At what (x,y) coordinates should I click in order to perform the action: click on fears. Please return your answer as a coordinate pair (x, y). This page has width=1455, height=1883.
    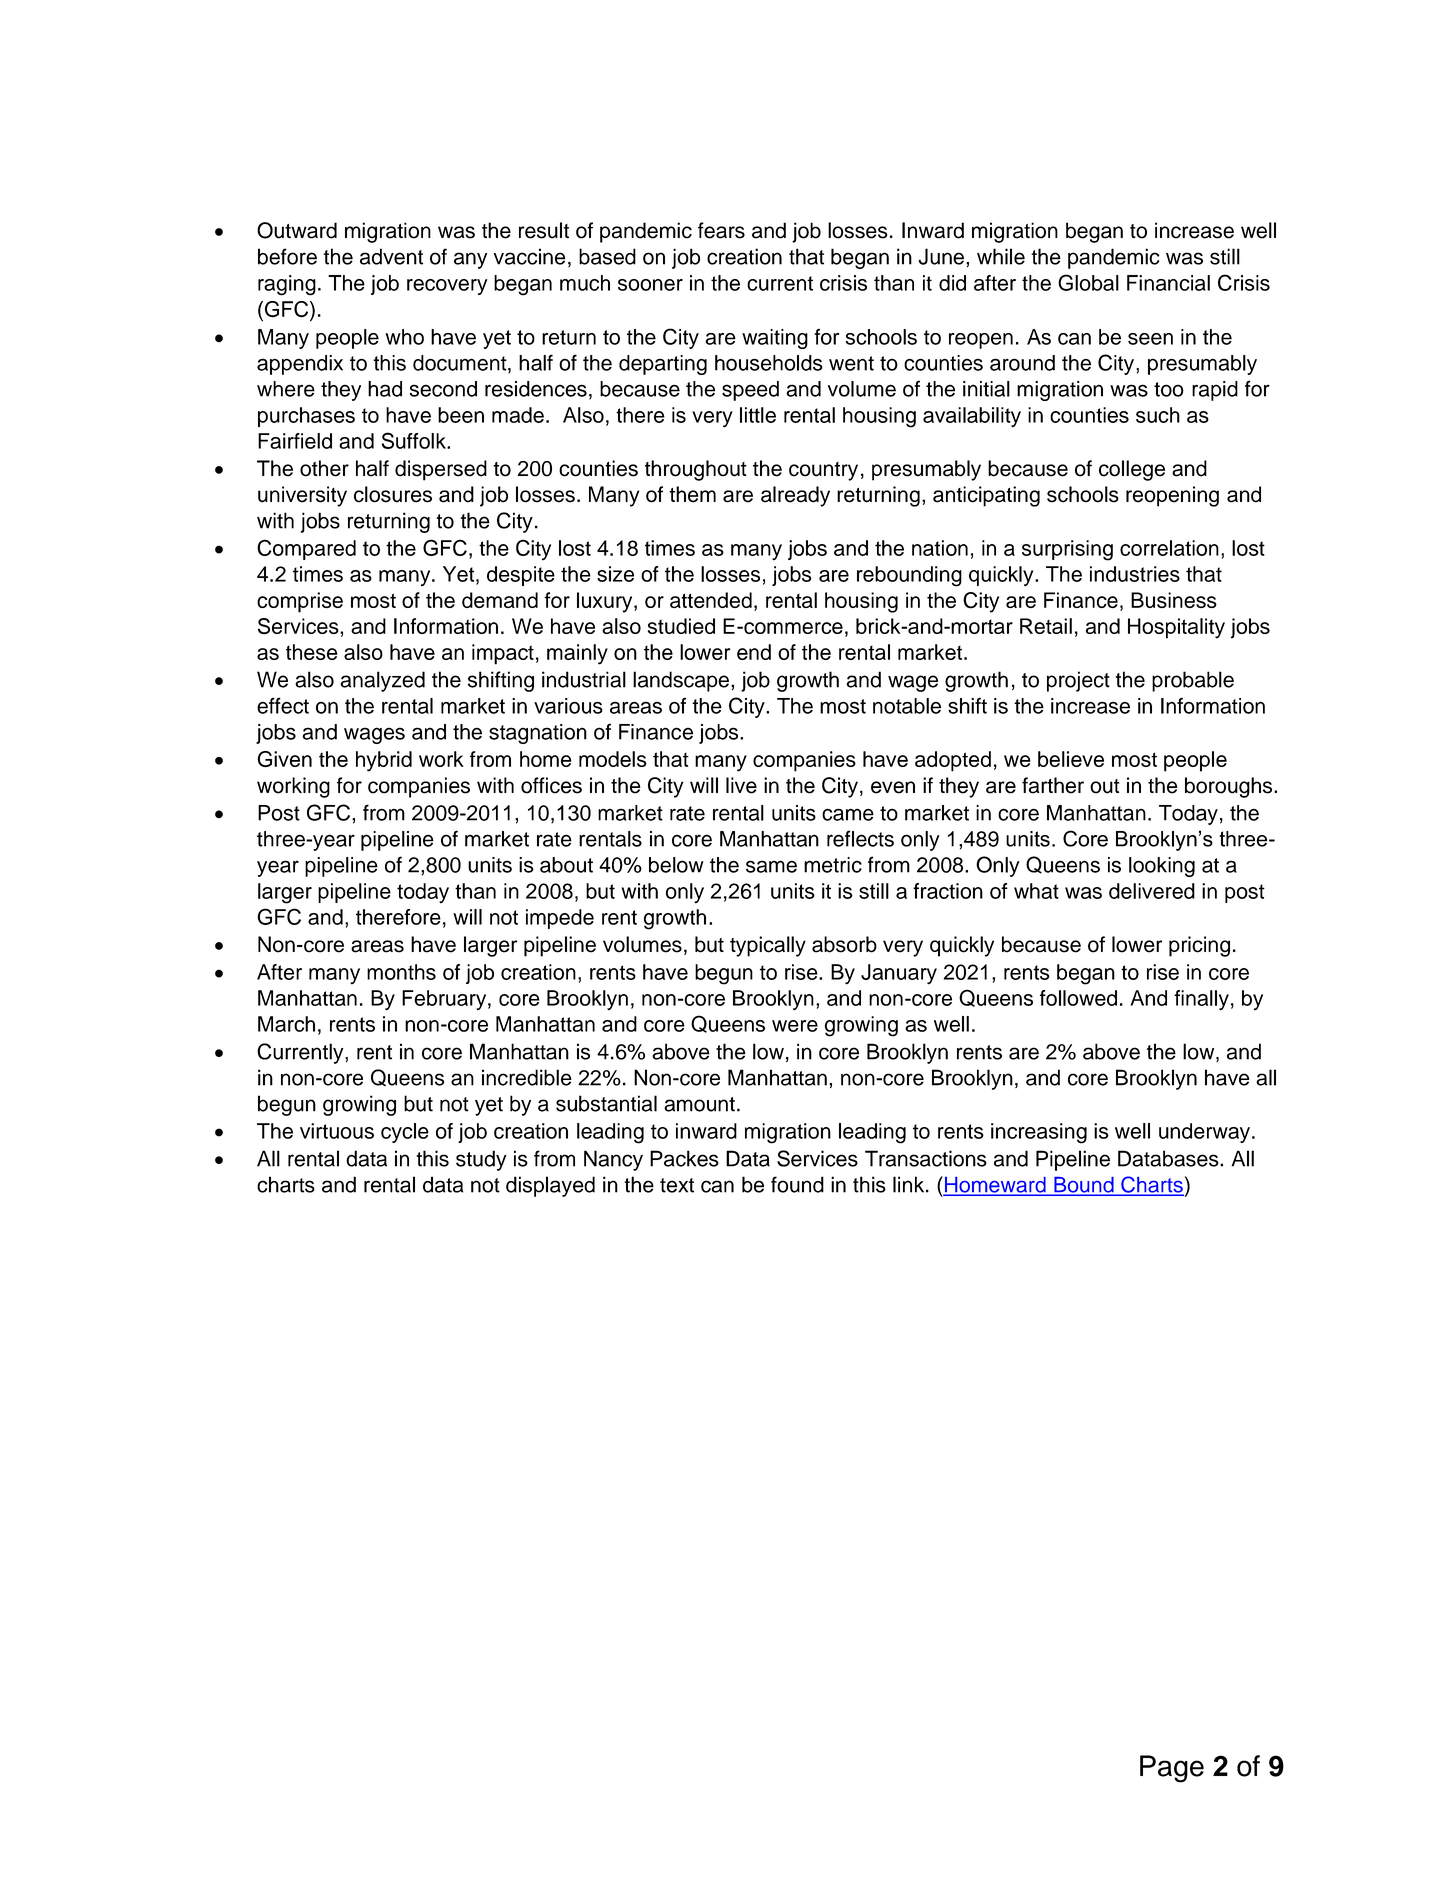
    Looking at the image, I should click on (721, 230).
